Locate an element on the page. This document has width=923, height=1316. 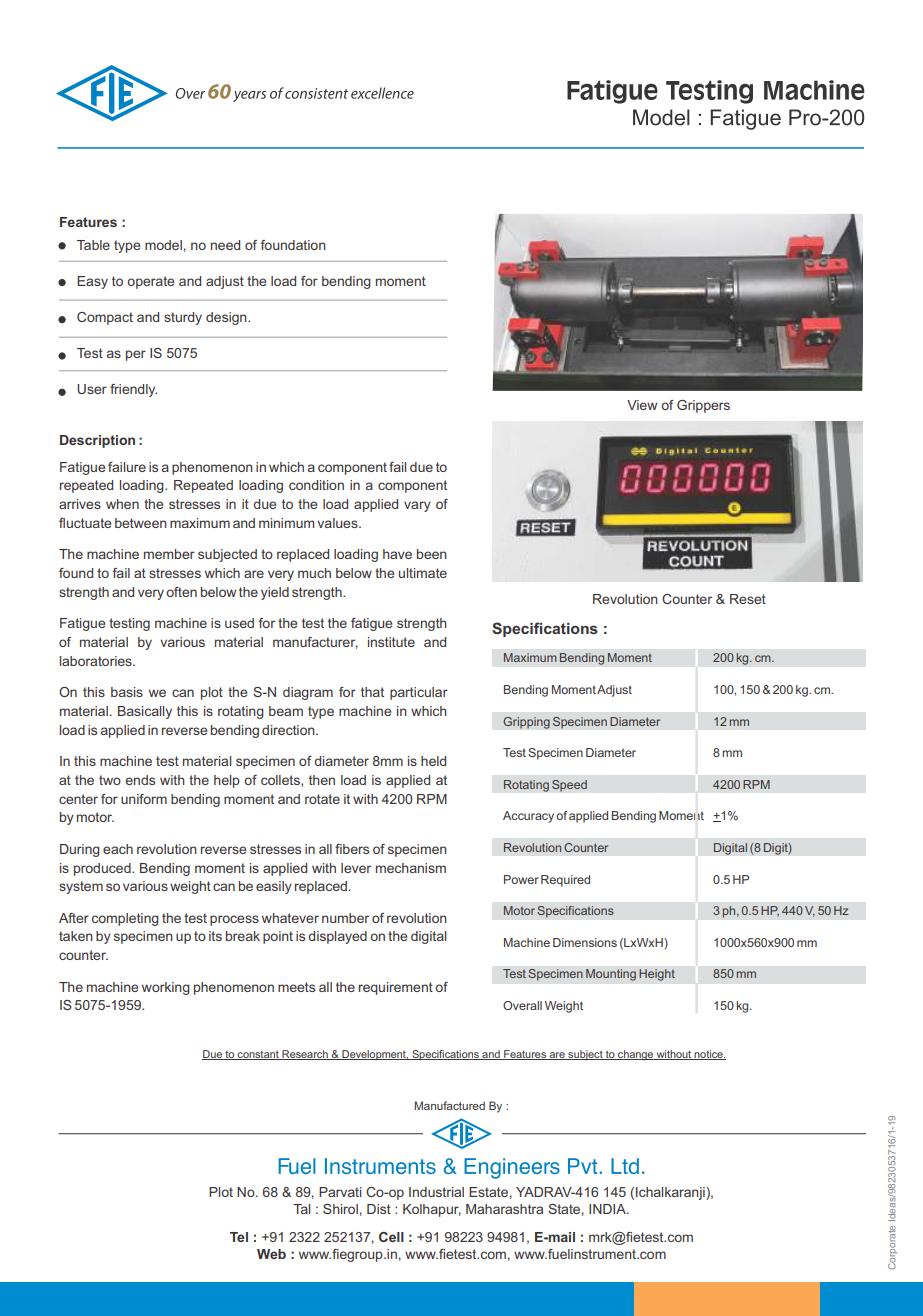
View is located at coordinates (642, 405).
